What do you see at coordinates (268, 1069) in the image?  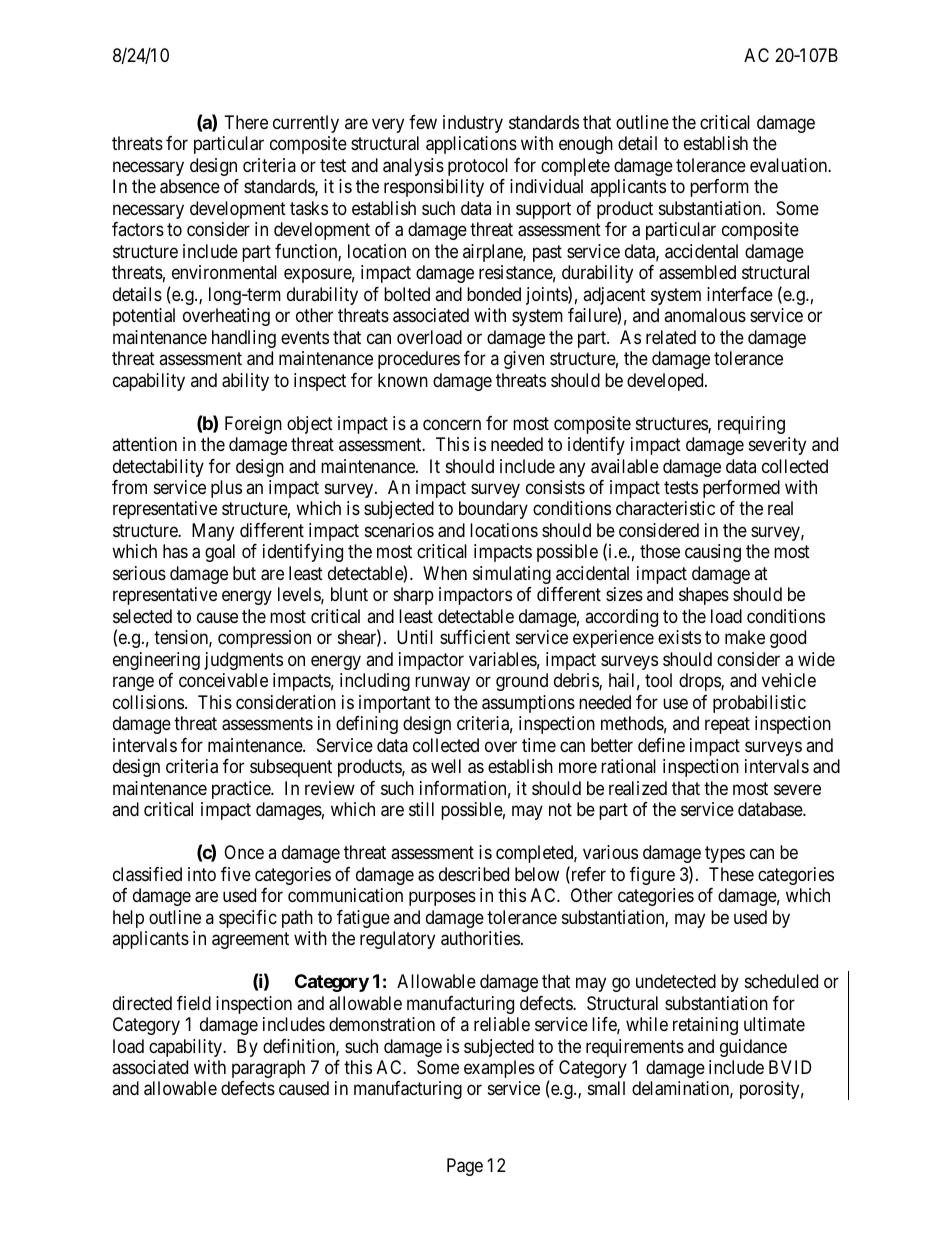 I see `paragraph` at bounding box center [268, 1069].
